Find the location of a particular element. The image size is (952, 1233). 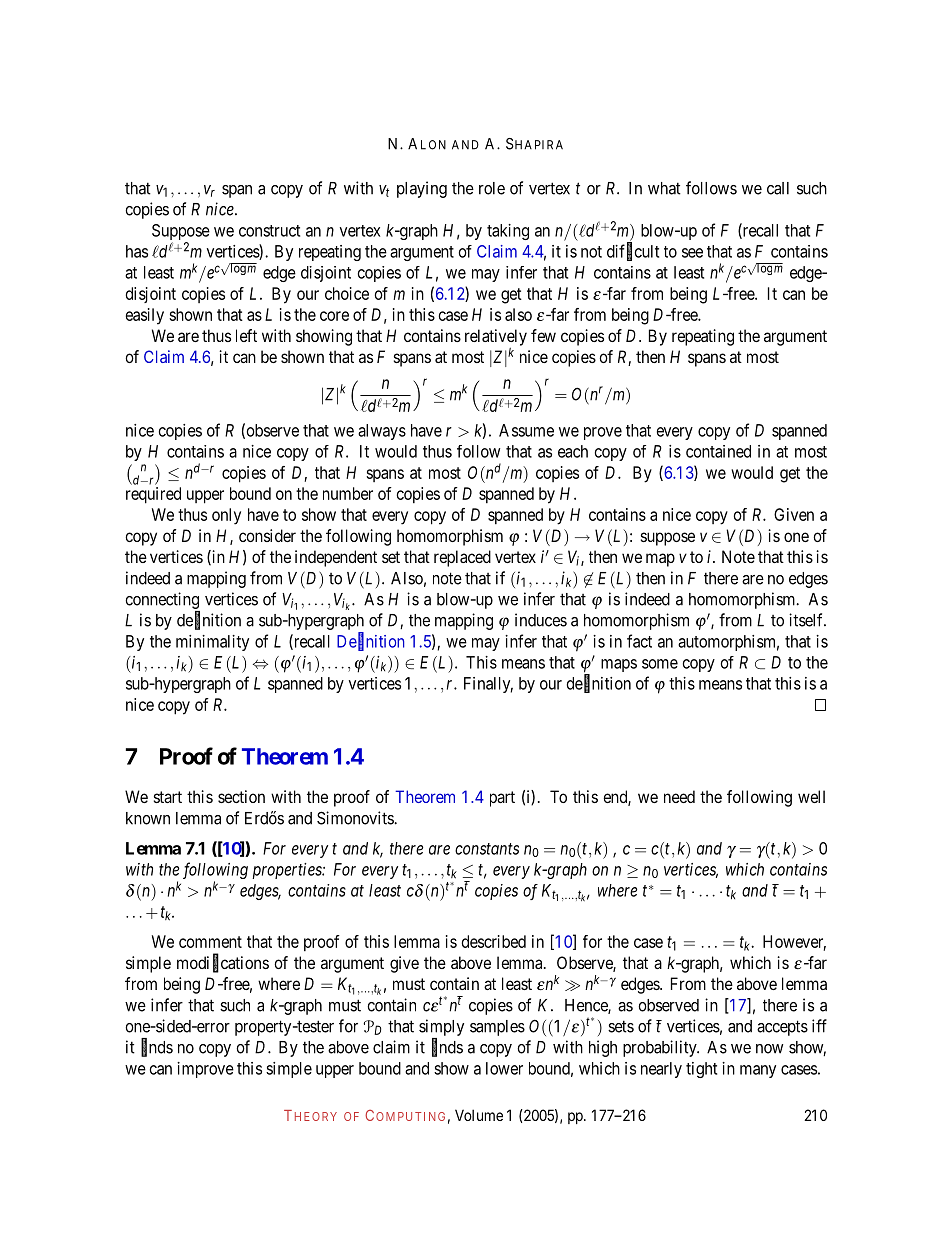

Finally is located at coordinates (488, 685).
